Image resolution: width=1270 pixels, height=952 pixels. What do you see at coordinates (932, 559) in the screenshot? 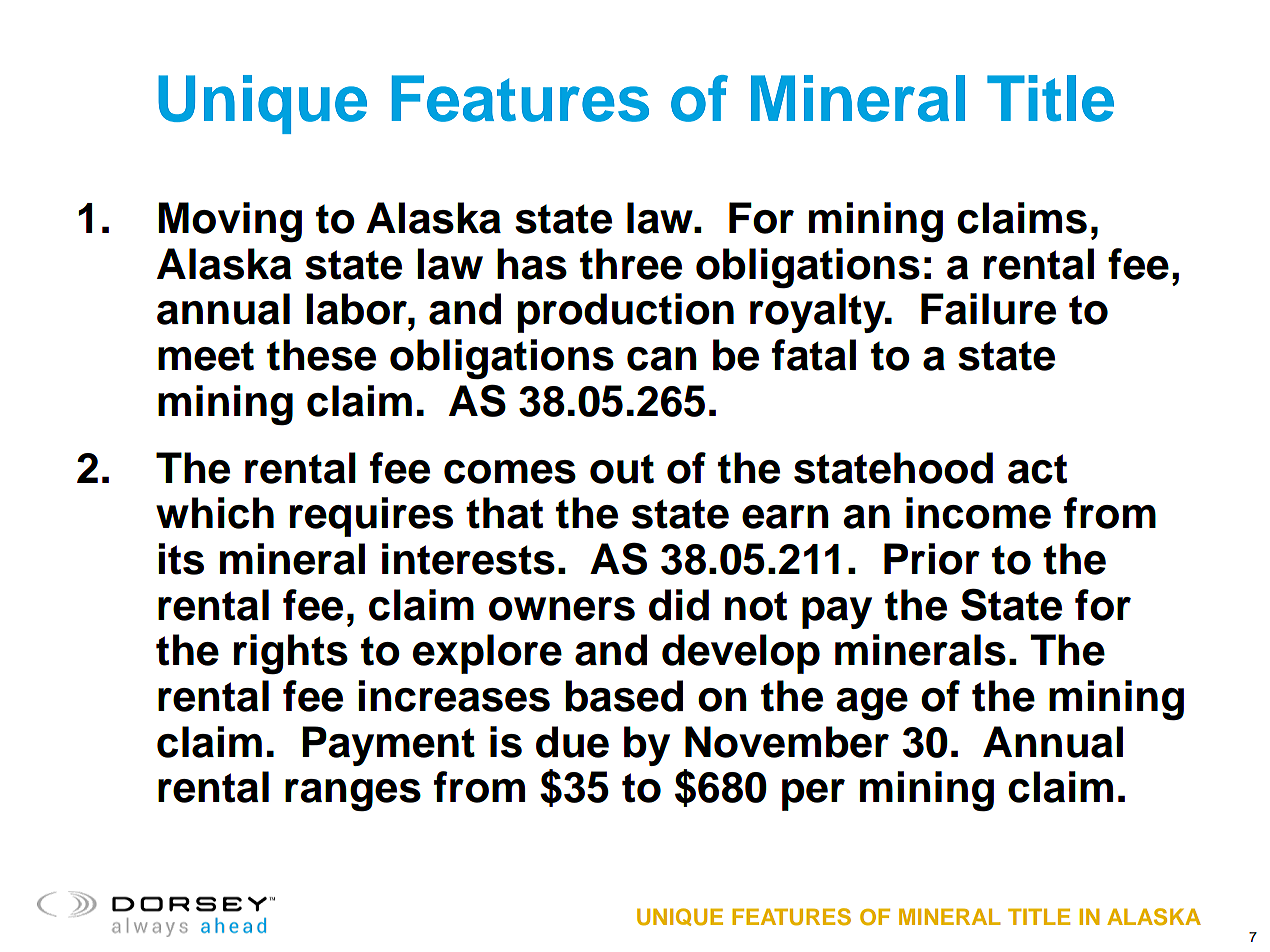
I see `Prior` at bounding box center [932, 559].
